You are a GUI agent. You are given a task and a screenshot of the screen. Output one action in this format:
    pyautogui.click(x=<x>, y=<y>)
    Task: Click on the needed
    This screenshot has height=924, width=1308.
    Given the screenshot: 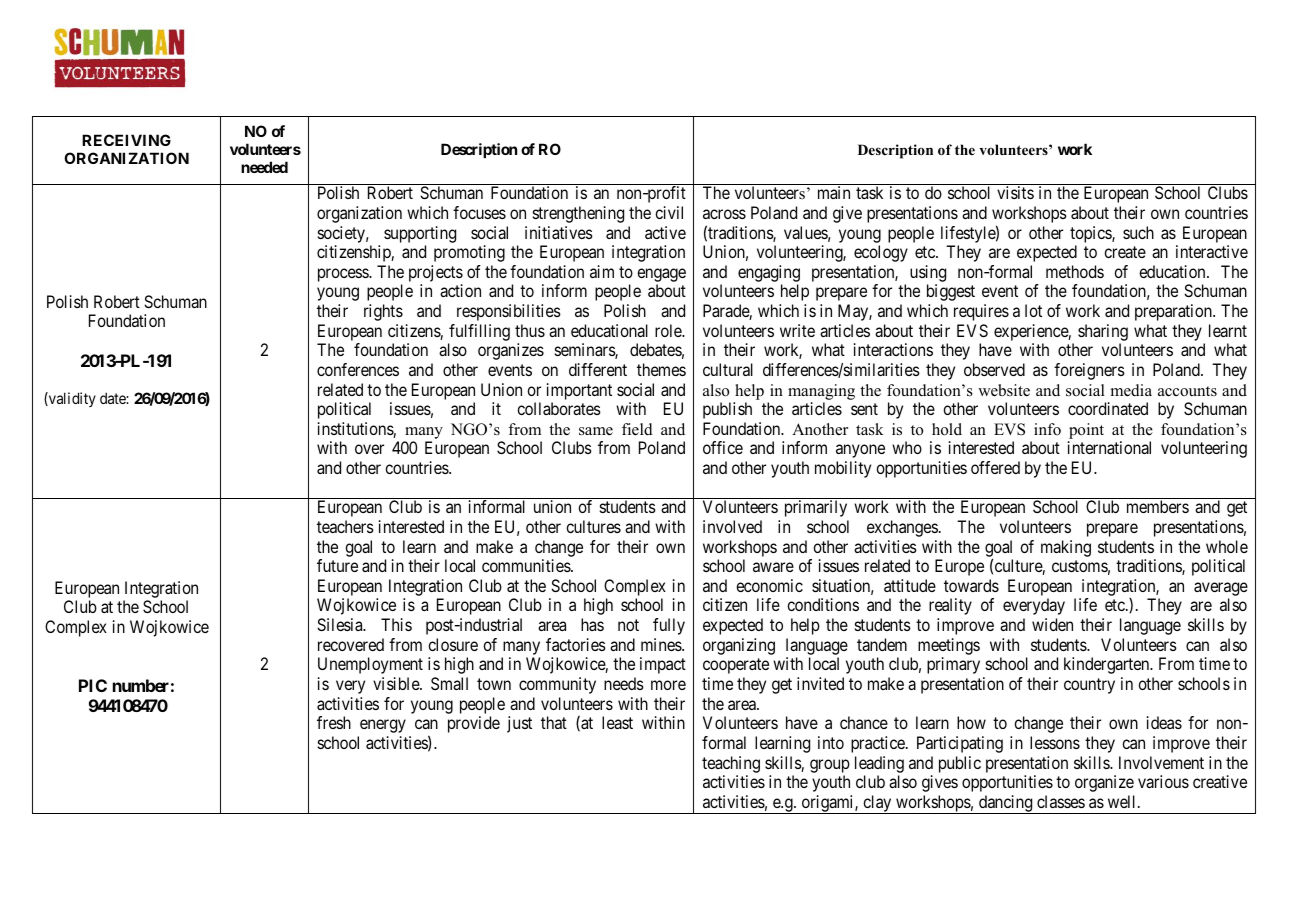 What is the action you would take?
    pyautogui.click(x=264, y=167)
